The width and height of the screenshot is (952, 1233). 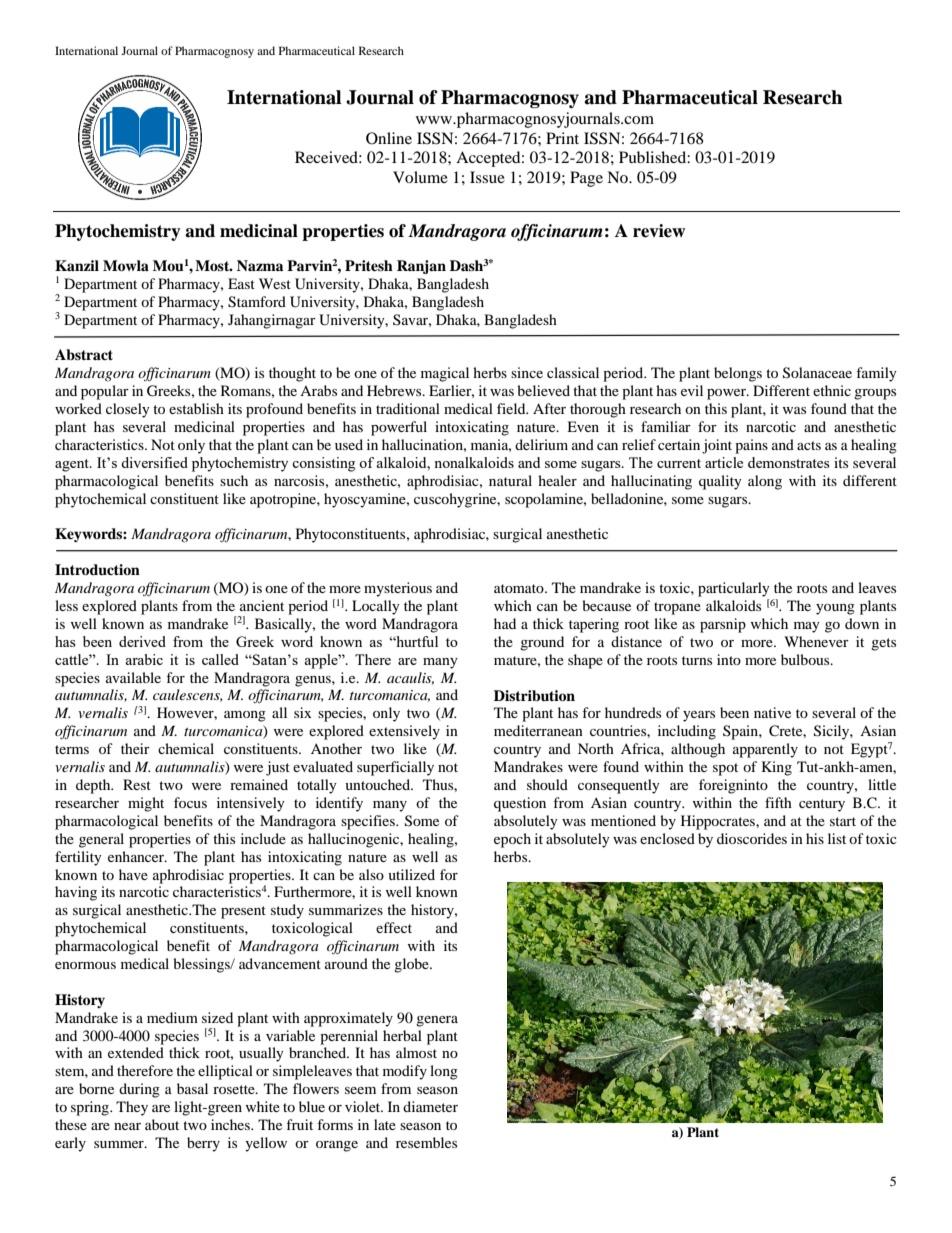 What do you see at coordinates (487, 177) in the screenshot?
I see `Issue` at bounding box center [487, 177].
